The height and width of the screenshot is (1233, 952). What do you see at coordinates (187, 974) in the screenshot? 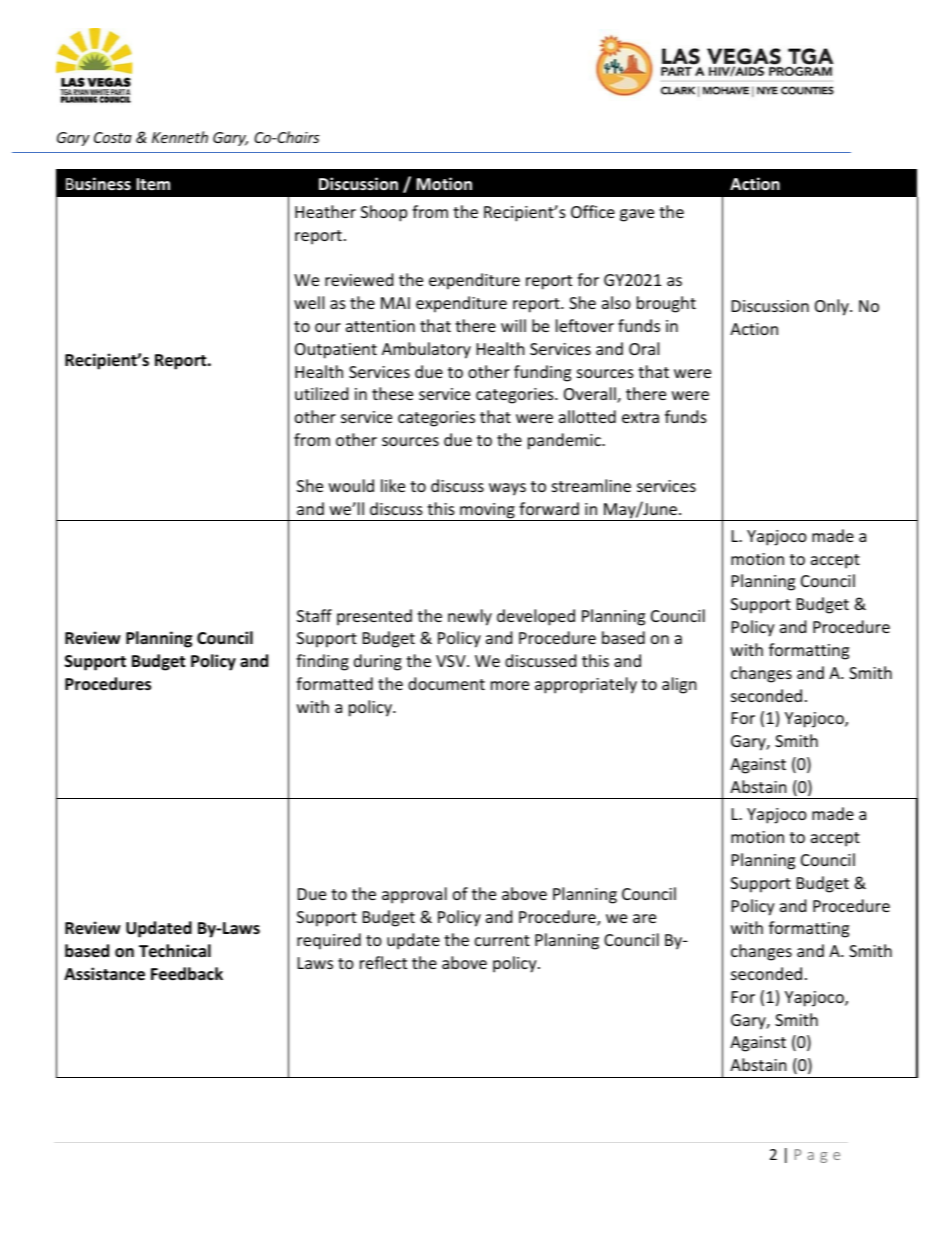
I see `Feedback` at bounding box center [187, 974].
